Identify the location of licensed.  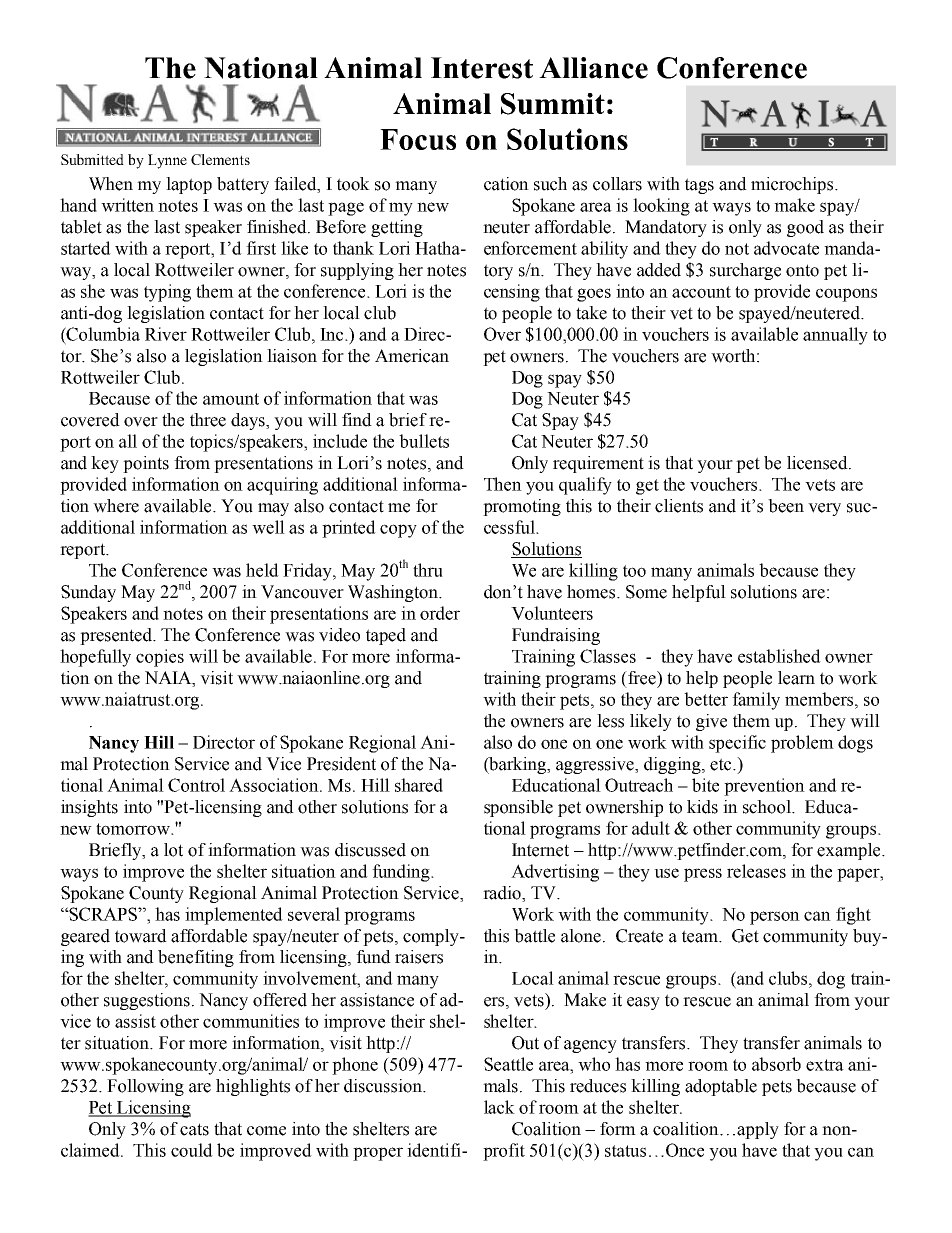
(818, 463).
